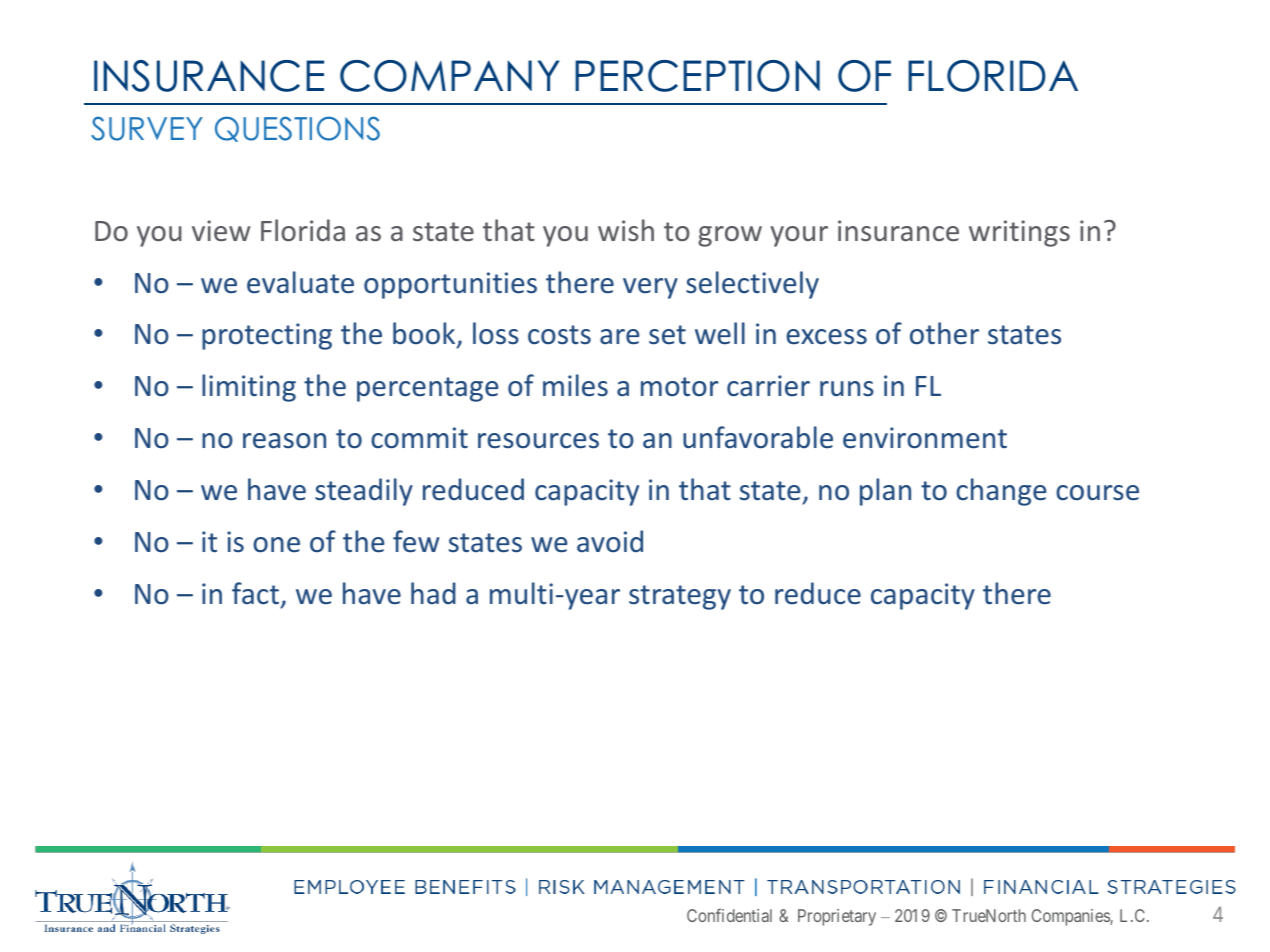 The height and width of the page is (952, 1270). I want to click on limiting, so click(249, 388).
